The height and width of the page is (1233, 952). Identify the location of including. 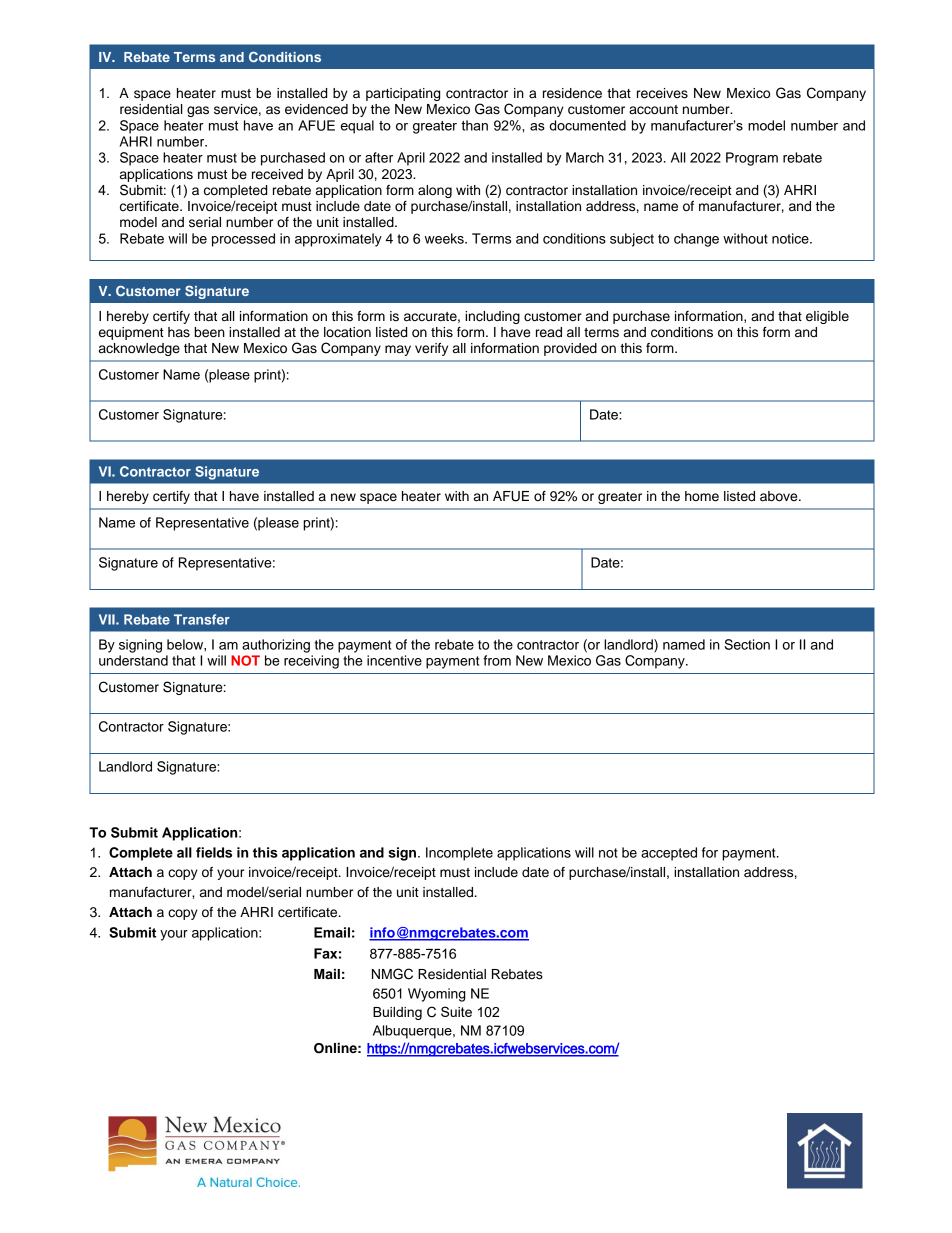
(492, 317).
